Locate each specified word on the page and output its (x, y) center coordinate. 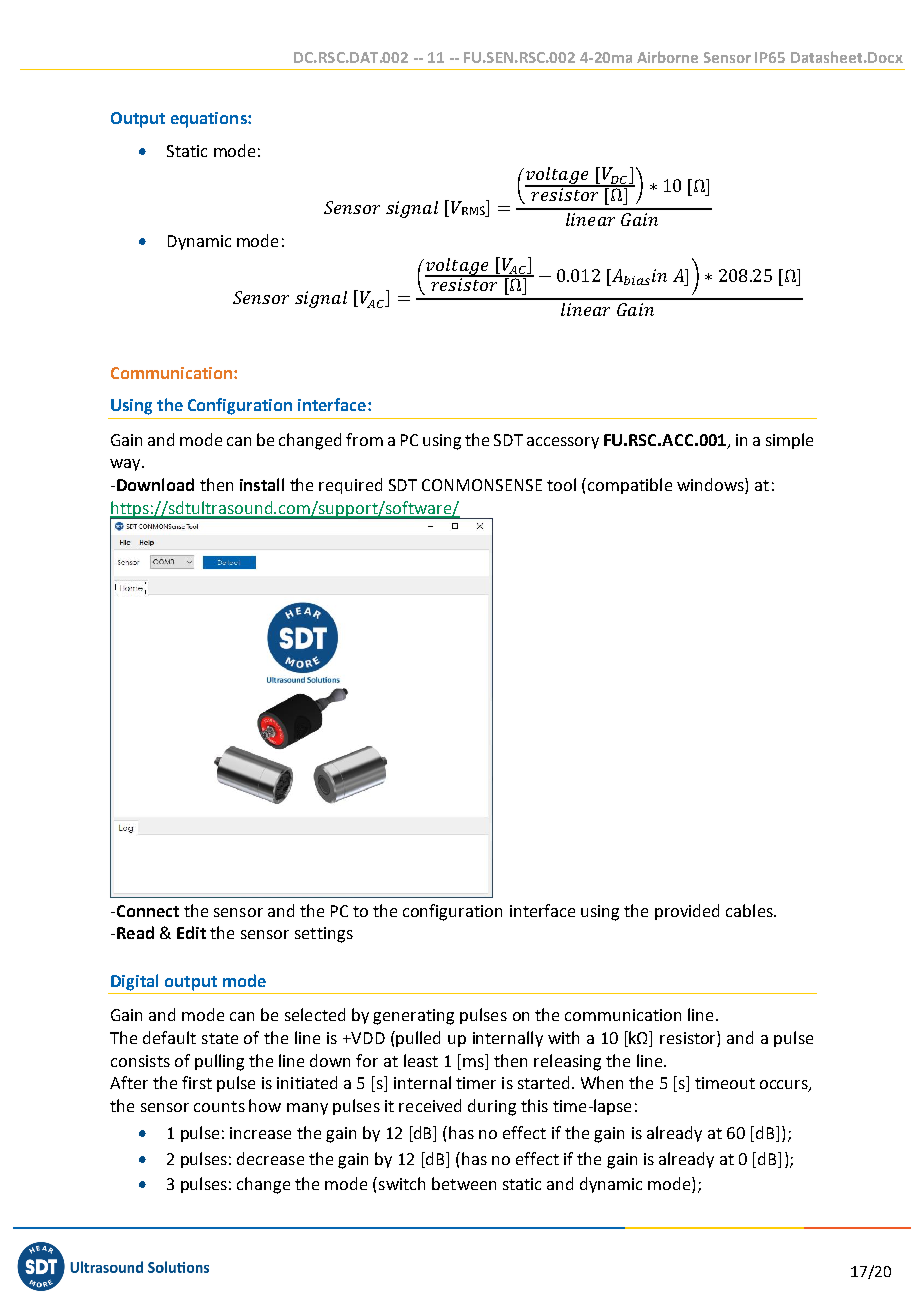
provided (687, 912)
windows (711, 486)
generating (413, 1017)
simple (789, 441)
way (126, 465)
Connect (146, 911)
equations (210, 120)
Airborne (667, 57)
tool (561, 484)
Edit (191, 932)
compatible (630, 486)
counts (219, 1106)
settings (324, 935)
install (262, 484)
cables (750, 910)
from (364, 439)
